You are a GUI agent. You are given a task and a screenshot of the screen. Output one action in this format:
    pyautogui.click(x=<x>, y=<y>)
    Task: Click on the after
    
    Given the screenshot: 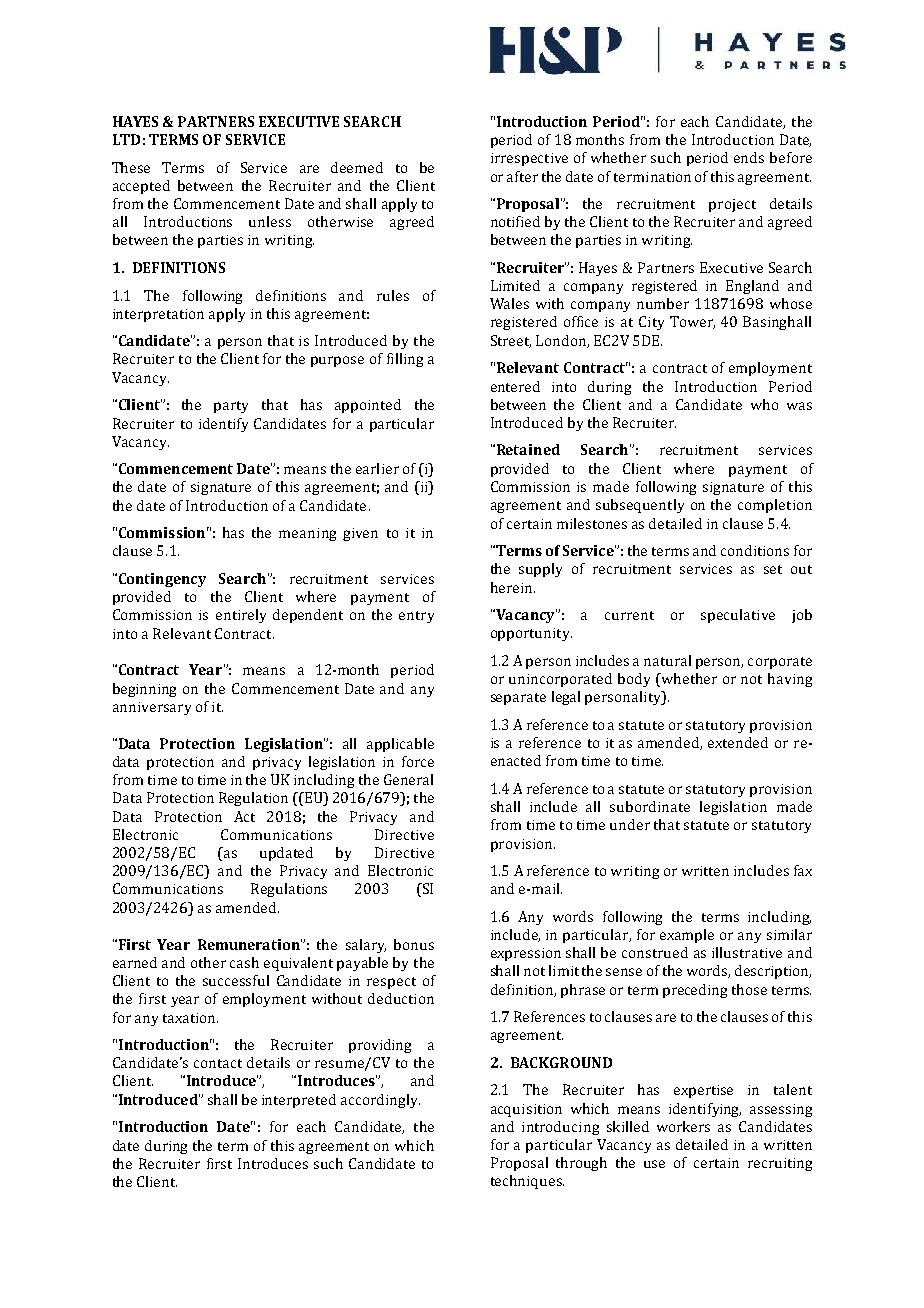 What is the action you would take?
    pyautogui.click(x=522, y=176)
